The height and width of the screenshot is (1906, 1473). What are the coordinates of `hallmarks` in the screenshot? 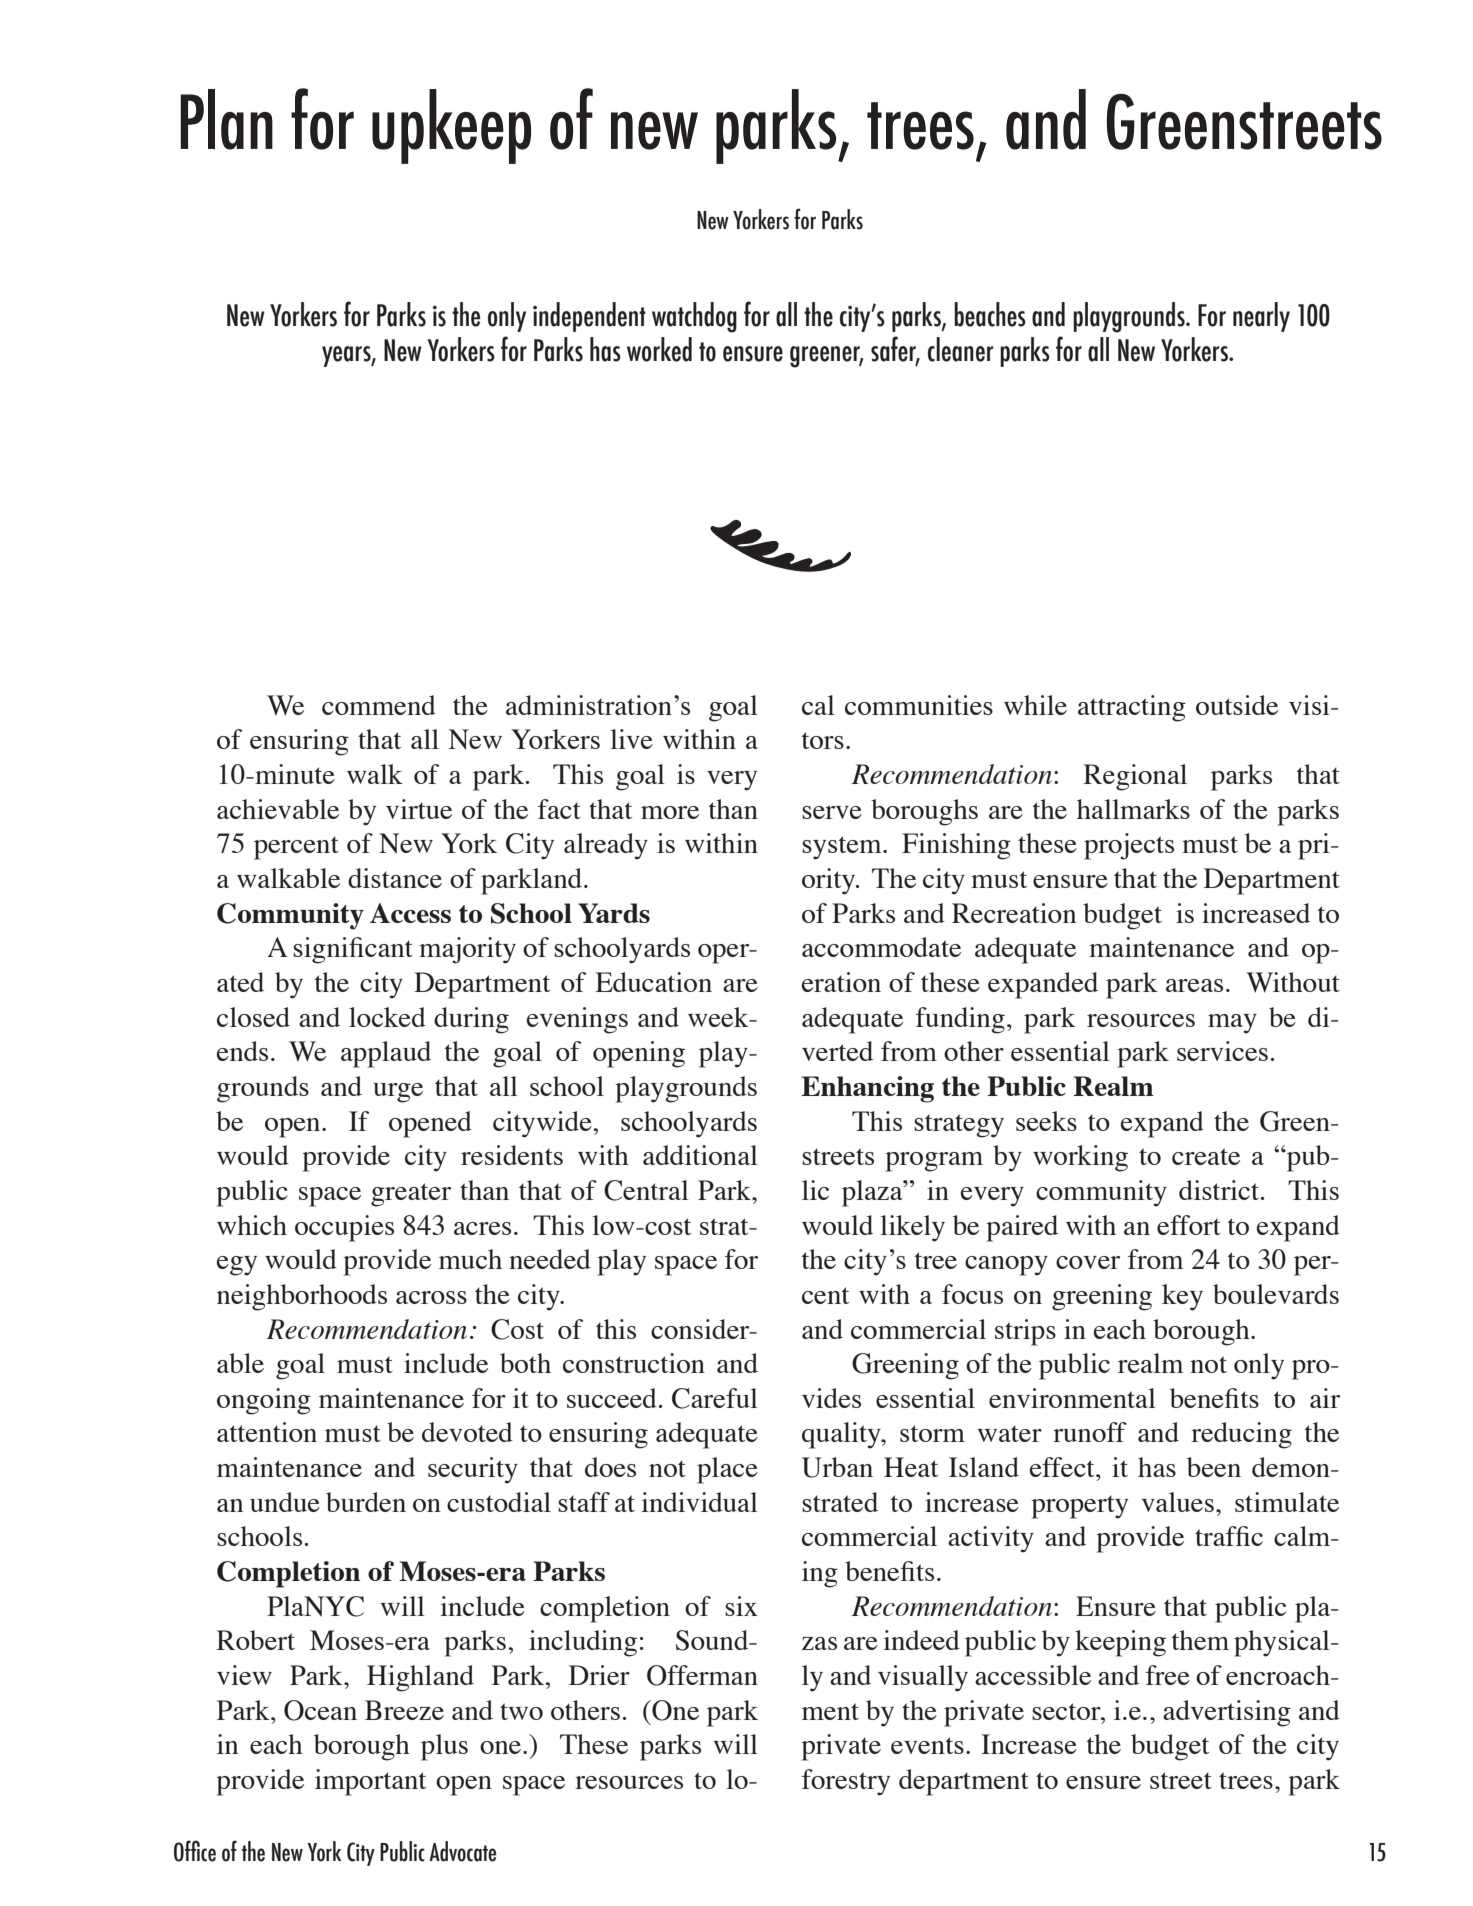 It's located at (1133, 809).
